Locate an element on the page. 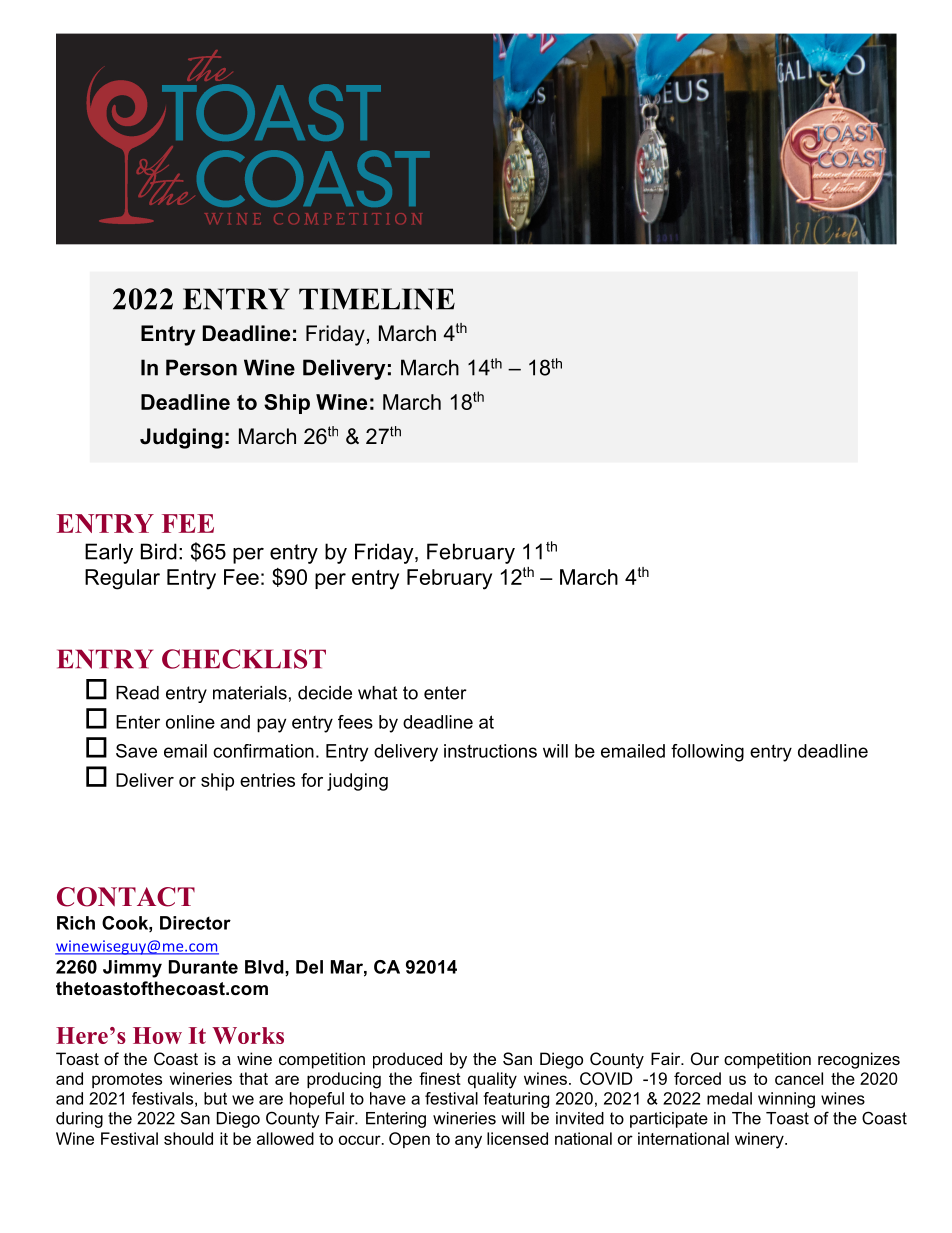  Bird is located at coordinates (159, 551).
